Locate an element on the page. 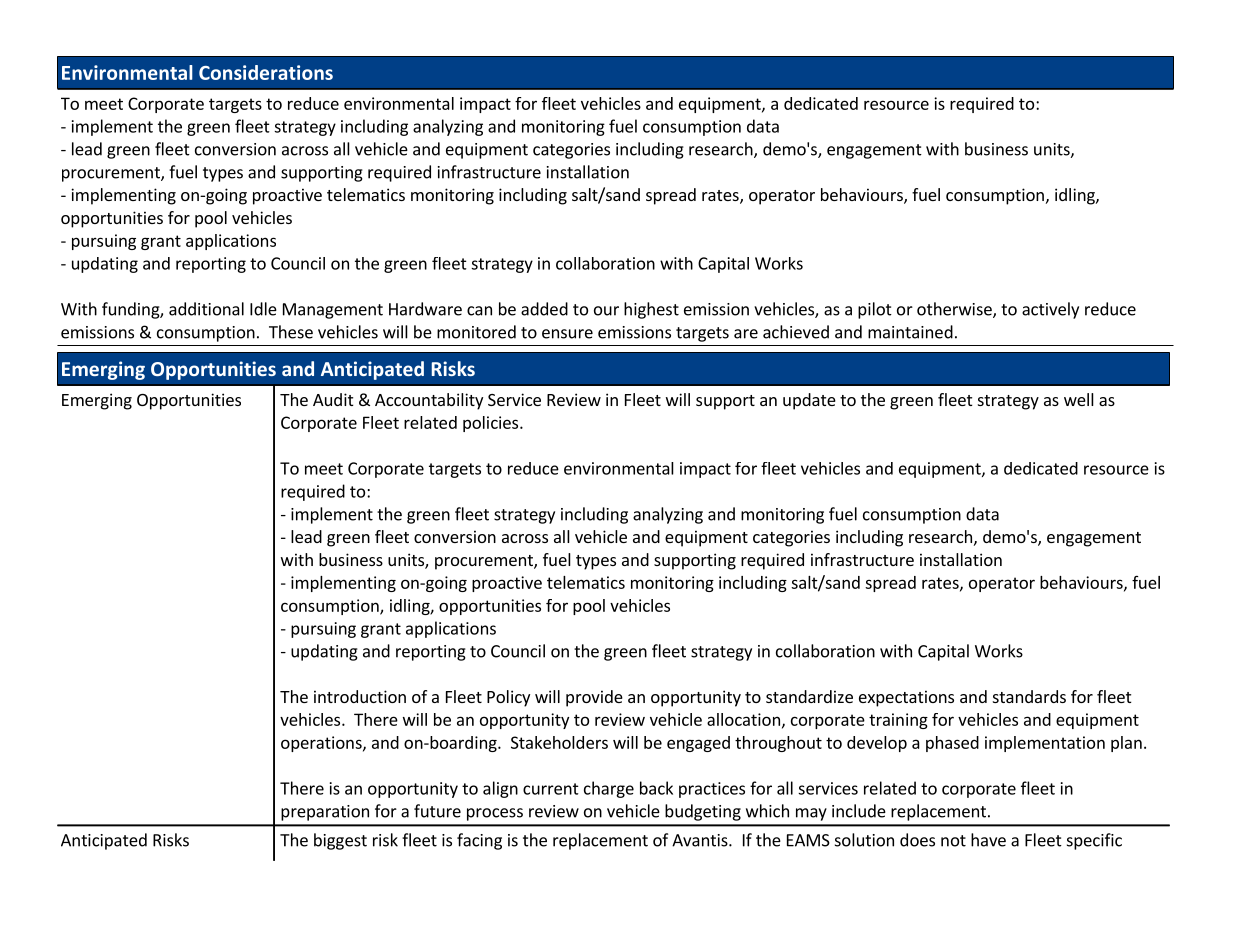 Image resolution: width=1233 pixels, height=952 pixels. Considerations is located at coordinates (266, 72).
